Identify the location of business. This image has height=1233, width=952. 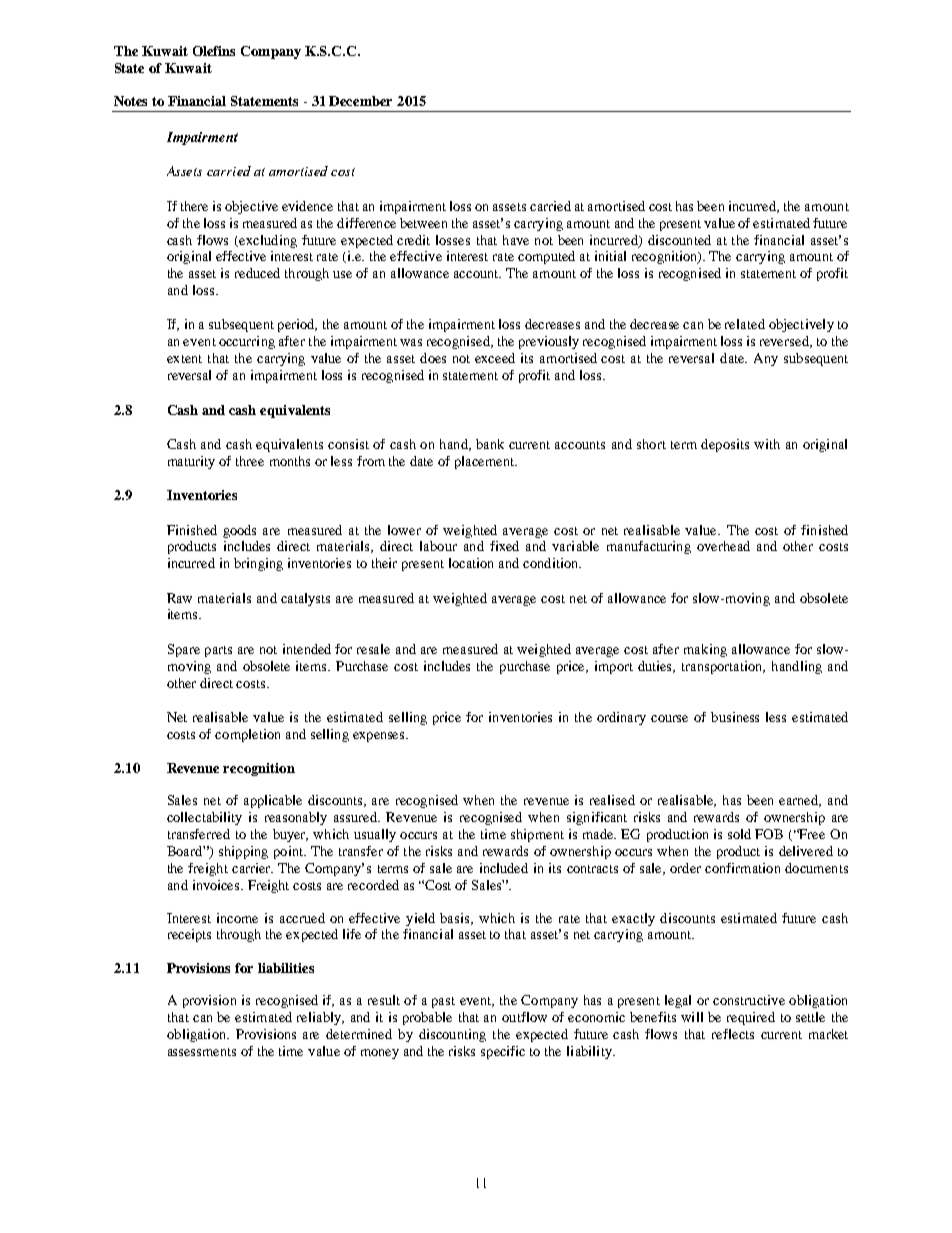
(735, 717).
